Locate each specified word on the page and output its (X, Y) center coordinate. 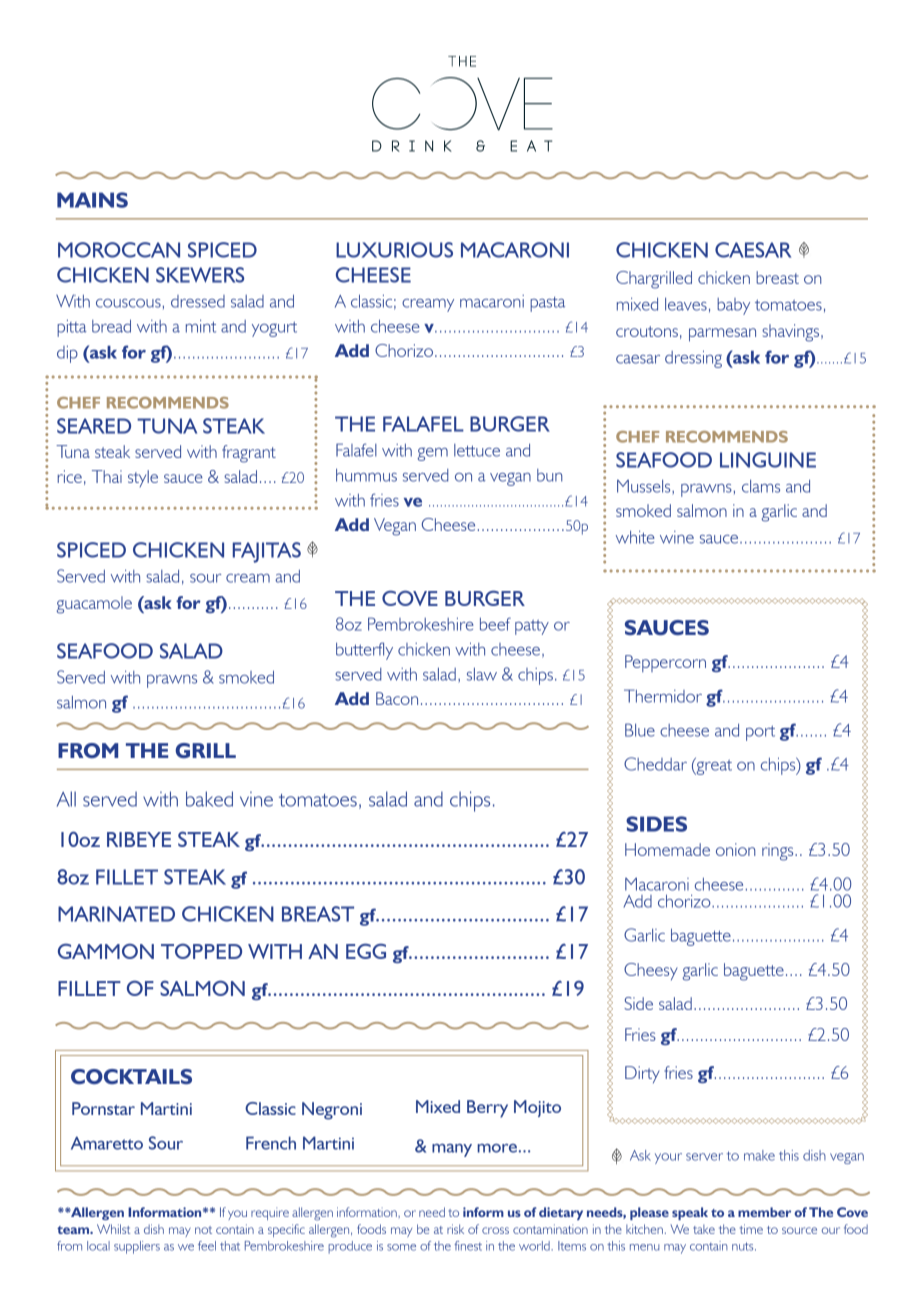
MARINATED (116, 914)
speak (690, 1213)
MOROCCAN (119, 250)
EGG (366, 951)
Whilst (113, 1229)
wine (677, 537)
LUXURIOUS (394, 250)
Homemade (667, 849)
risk (455, 1229)
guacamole (94, 605)
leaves (686, 304)
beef (495, 624)
